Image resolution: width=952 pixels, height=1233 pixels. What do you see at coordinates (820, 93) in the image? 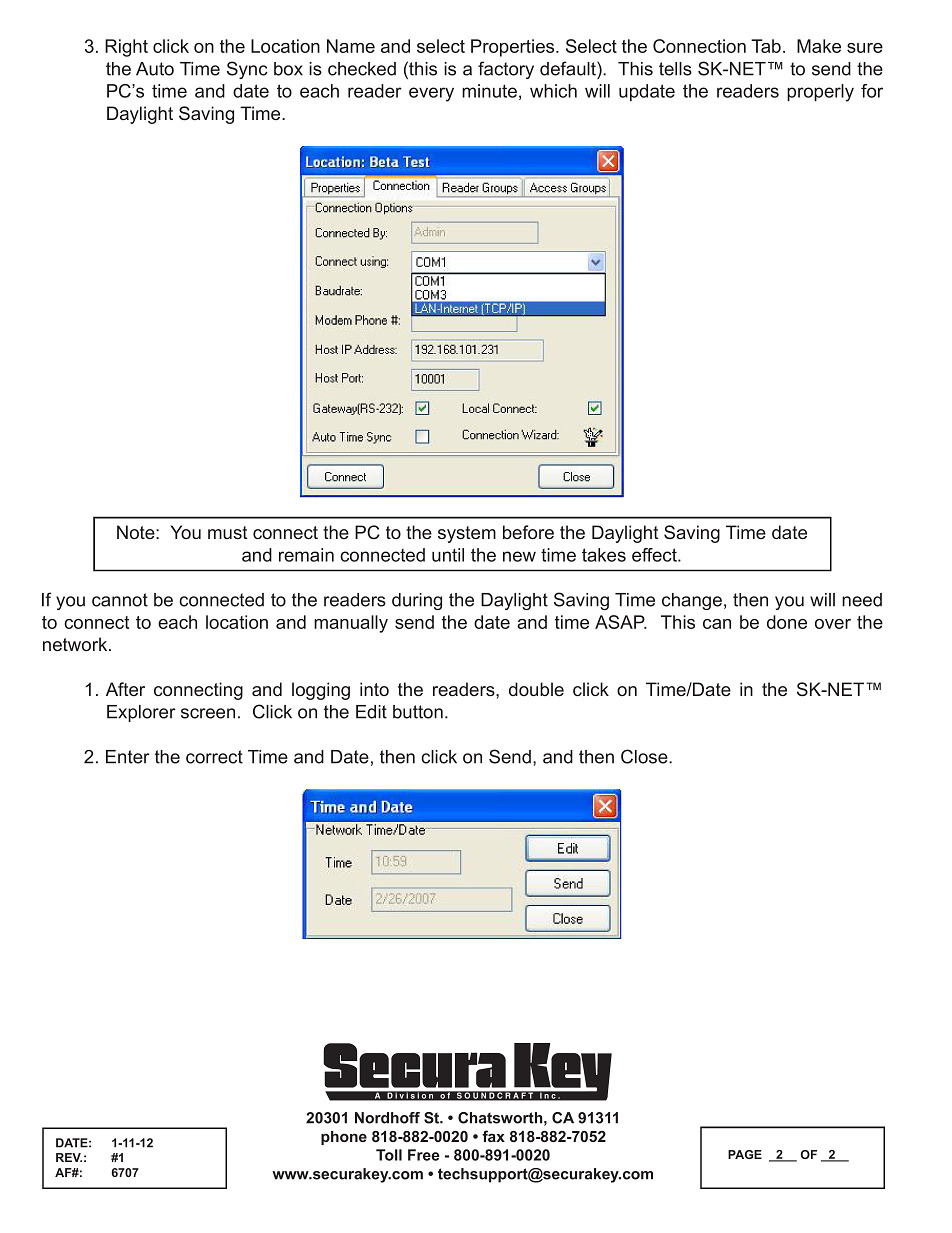
I see `properly` at bounding box center [820, 93].
